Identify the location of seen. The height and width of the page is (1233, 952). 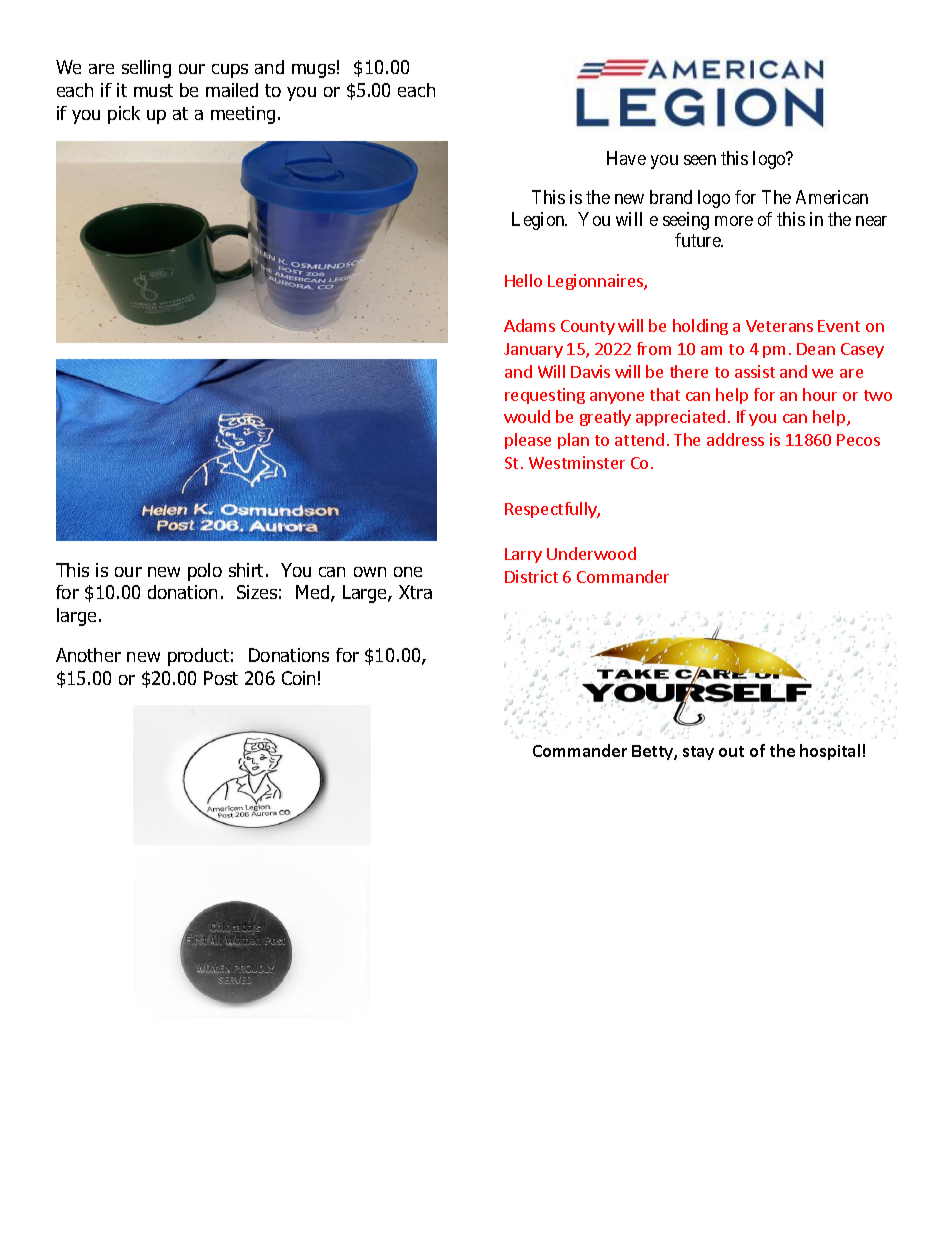
(700, 160).
